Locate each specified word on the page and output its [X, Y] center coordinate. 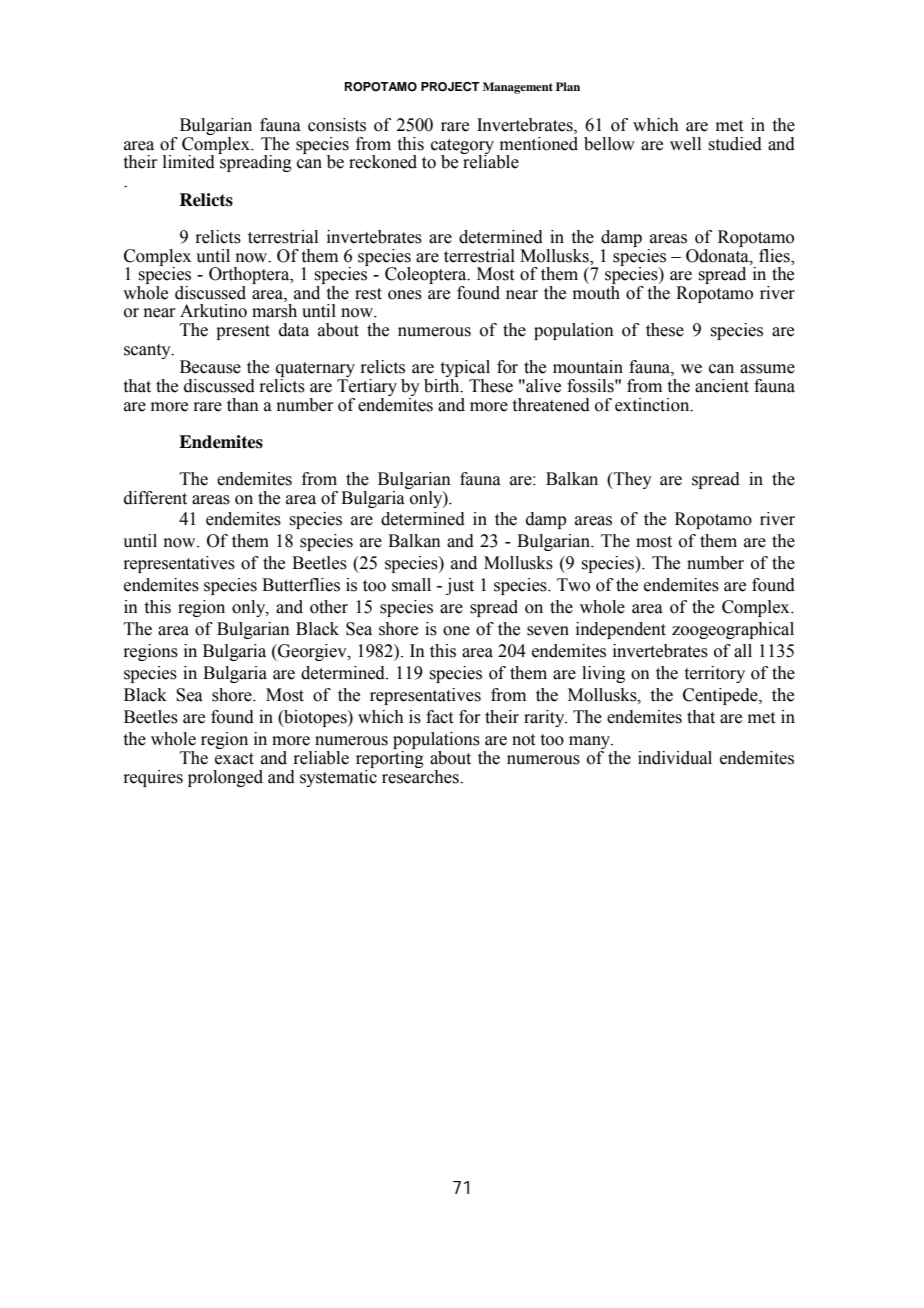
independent [621, 630]
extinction [653, 405]
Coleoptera [427, 277]
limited [189, 162]
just [460, 586]
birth [443, 386]
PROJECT [450, 87]
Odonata [718, 254]
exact [234, 759]
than [243, 405]
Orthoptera [250, 277]
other [329, 607]
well [685, 144]
